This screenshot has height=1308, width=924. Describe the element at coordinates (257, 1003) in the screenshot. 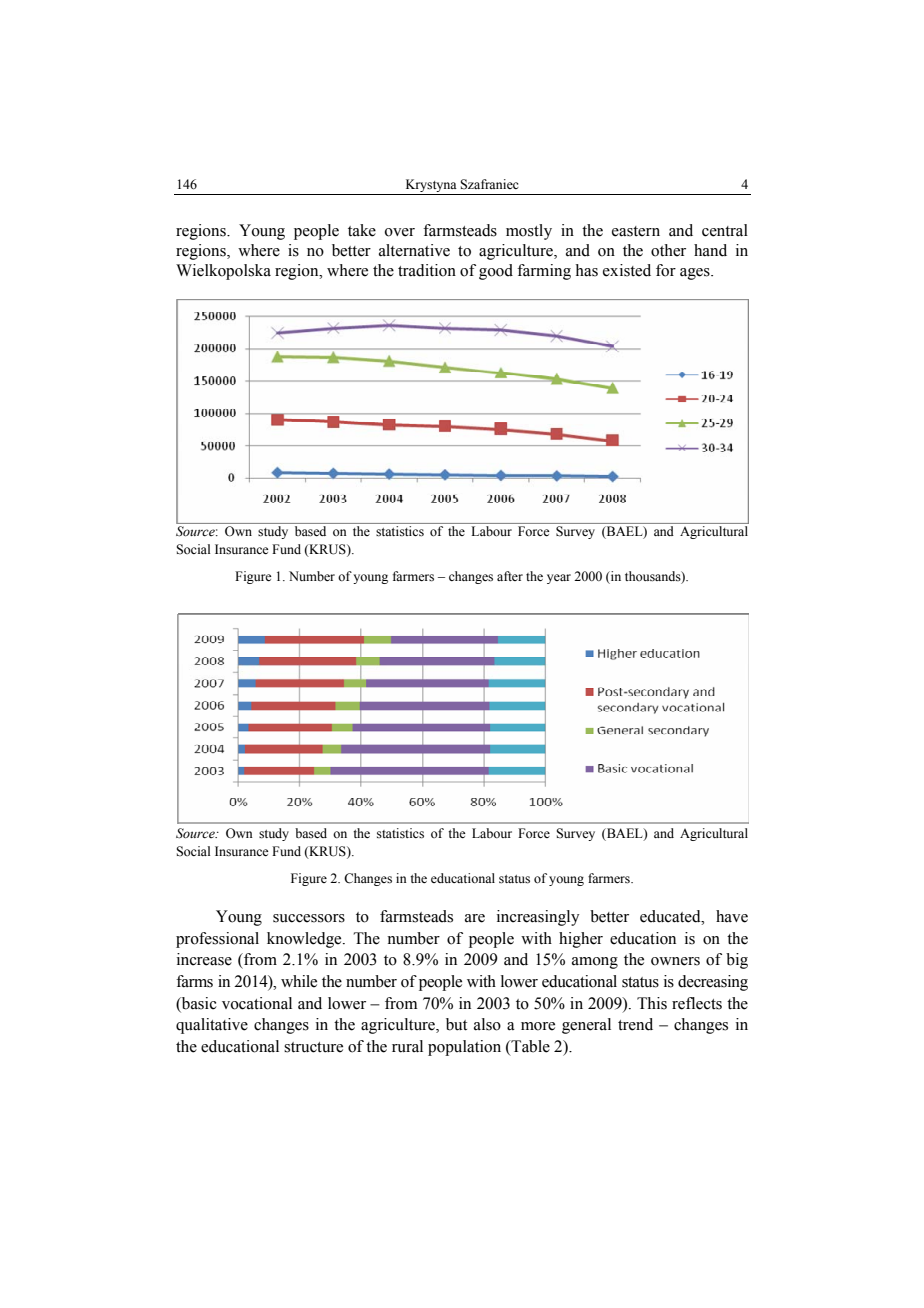

I see `vocational` at that location.
